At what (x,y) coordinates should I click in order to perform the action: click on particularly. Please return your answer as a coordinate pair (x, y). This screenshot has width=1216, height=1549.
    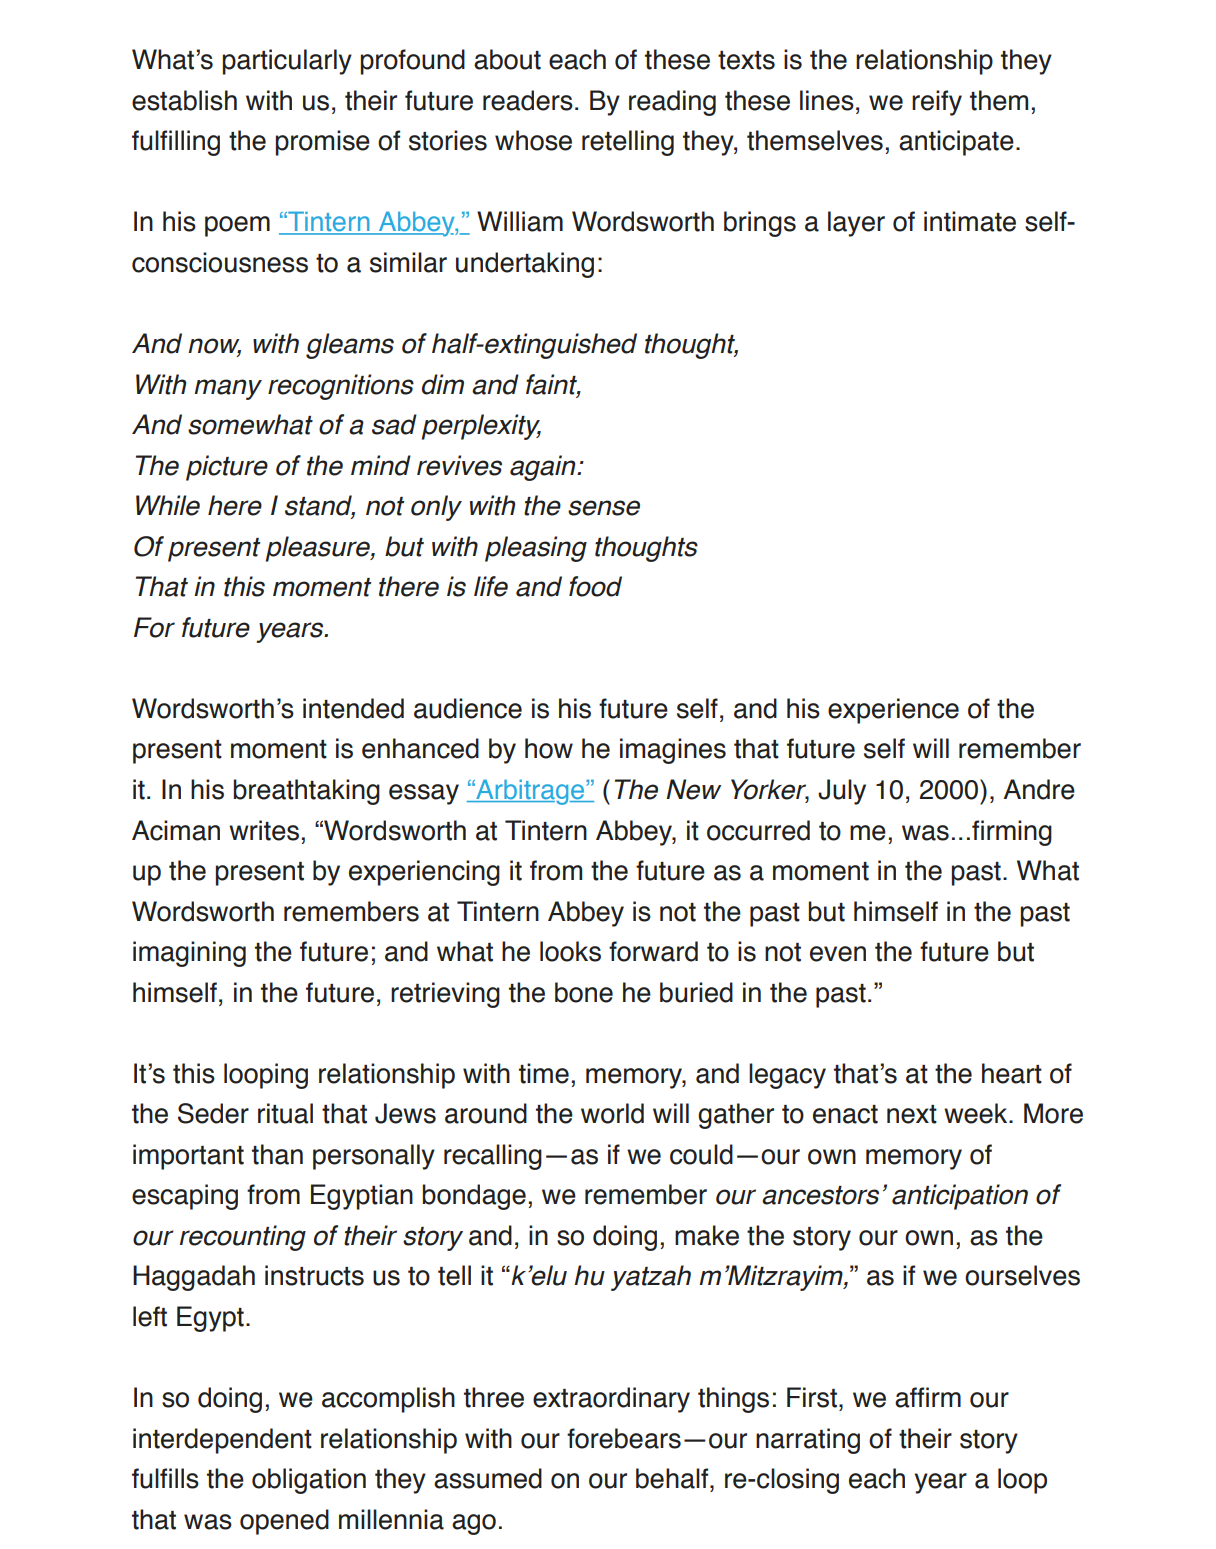
    Looking at the image, I should click on (287, 62).
